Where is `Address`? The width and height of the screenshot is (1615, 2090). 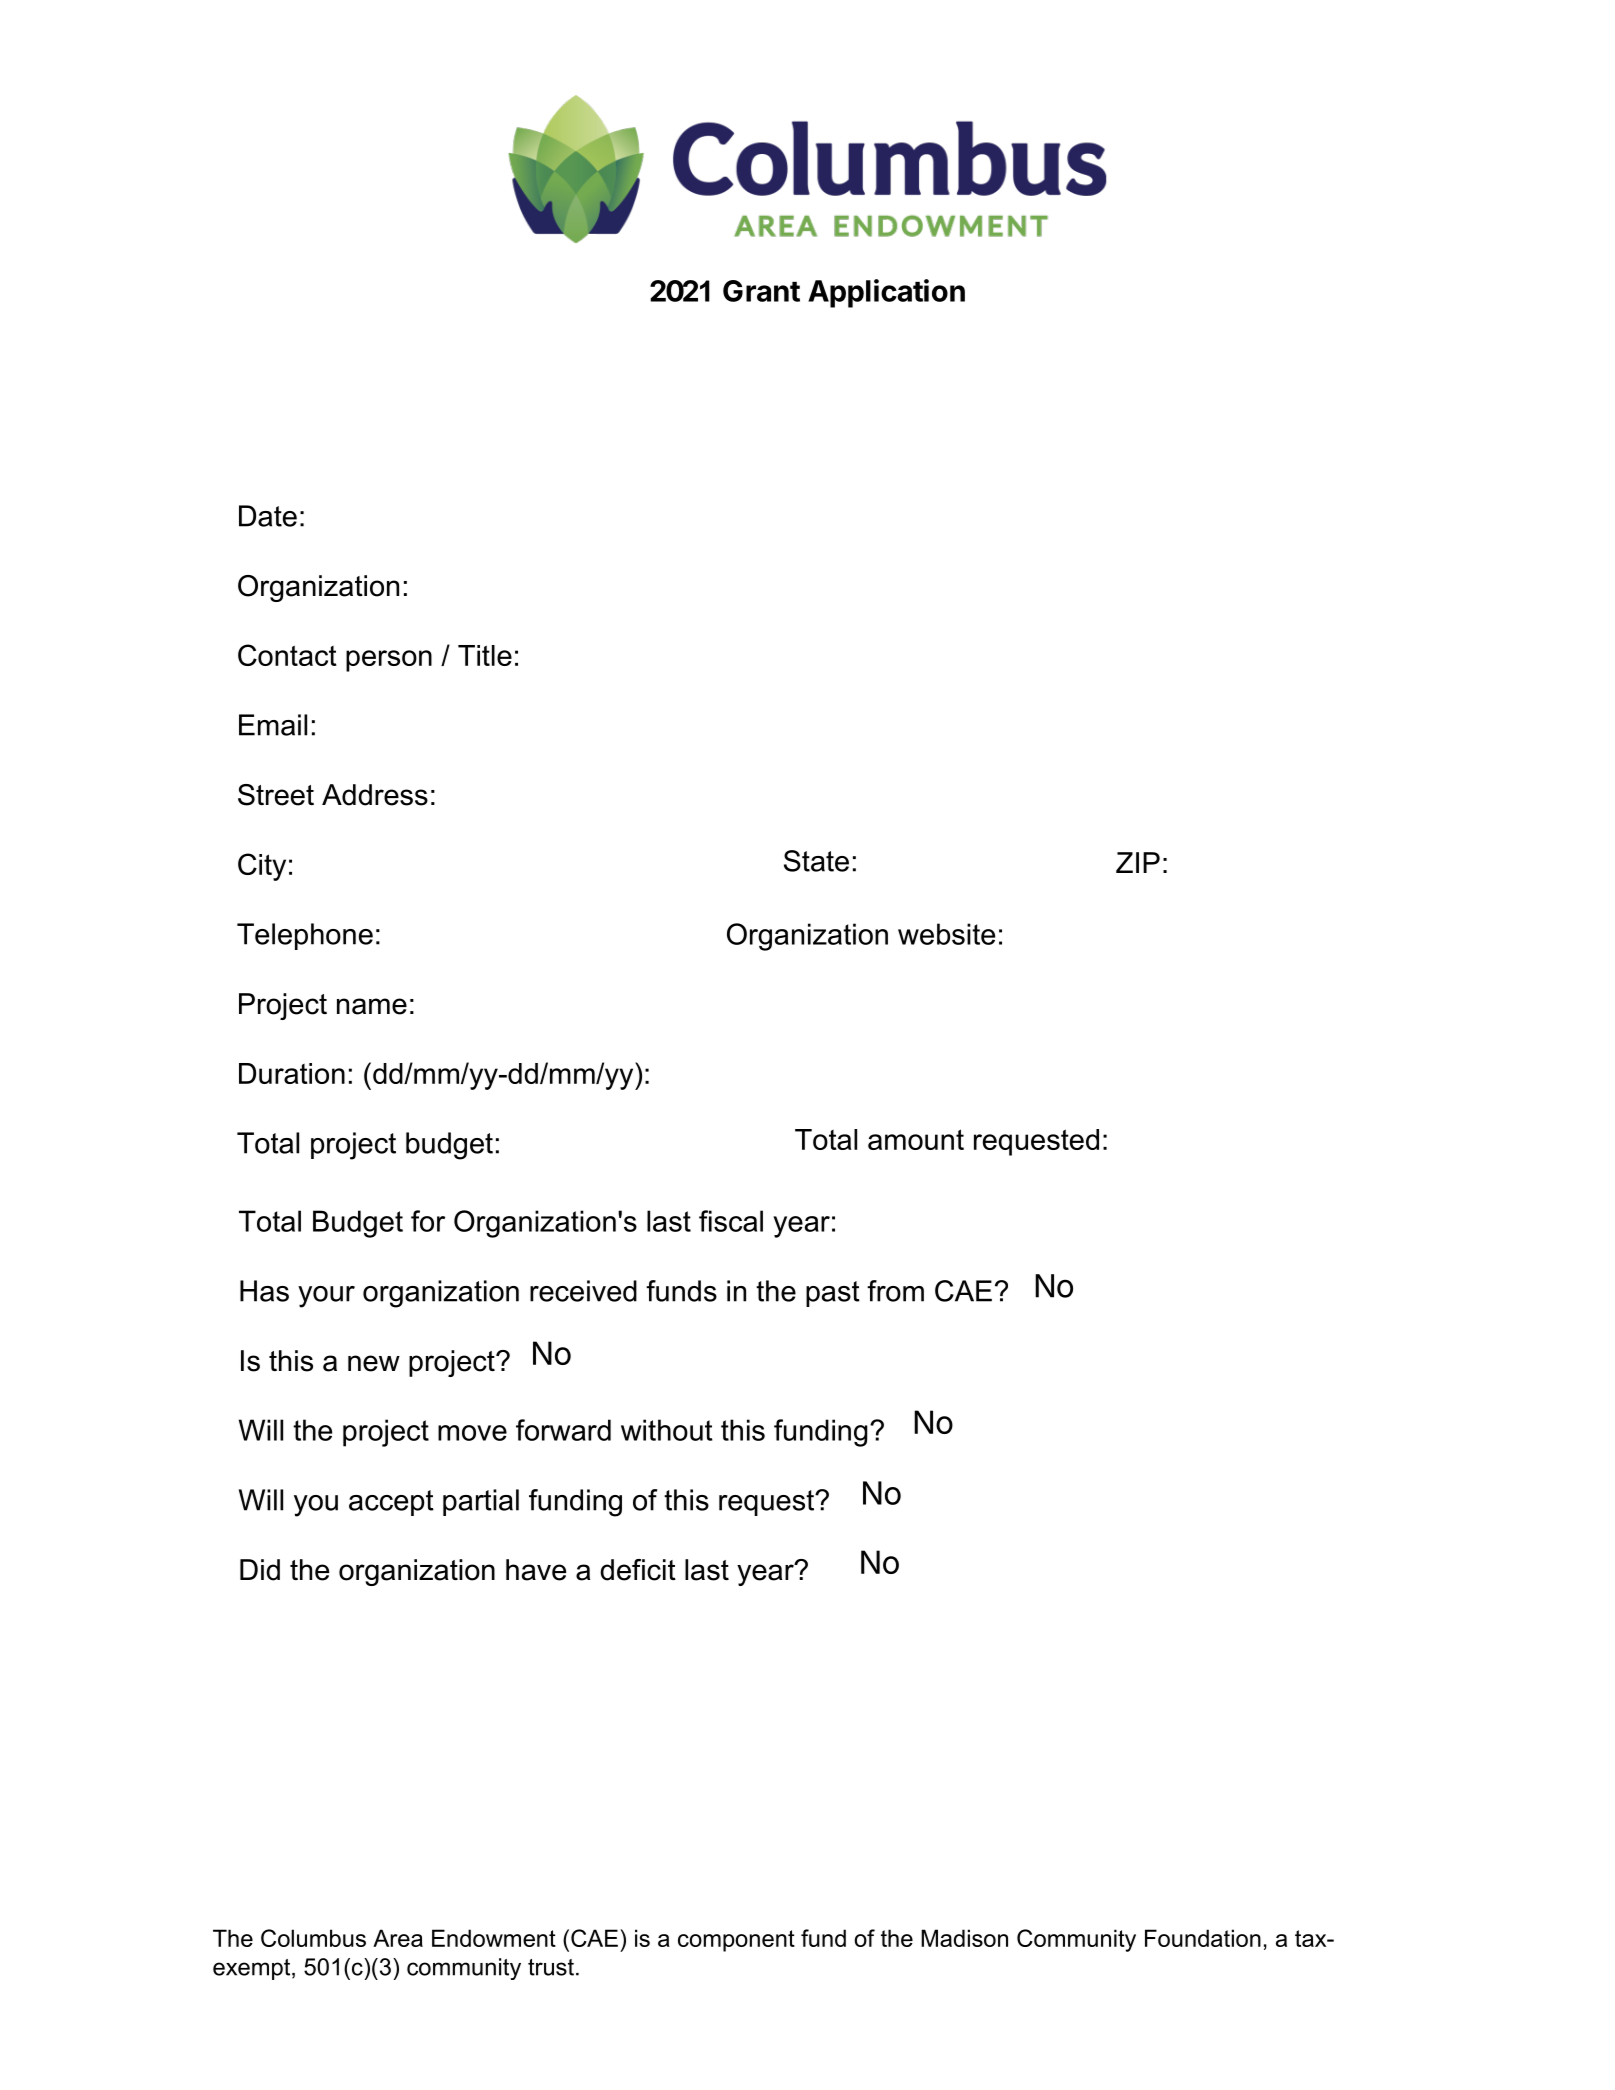
Address is located at coordinates (375, 795).
